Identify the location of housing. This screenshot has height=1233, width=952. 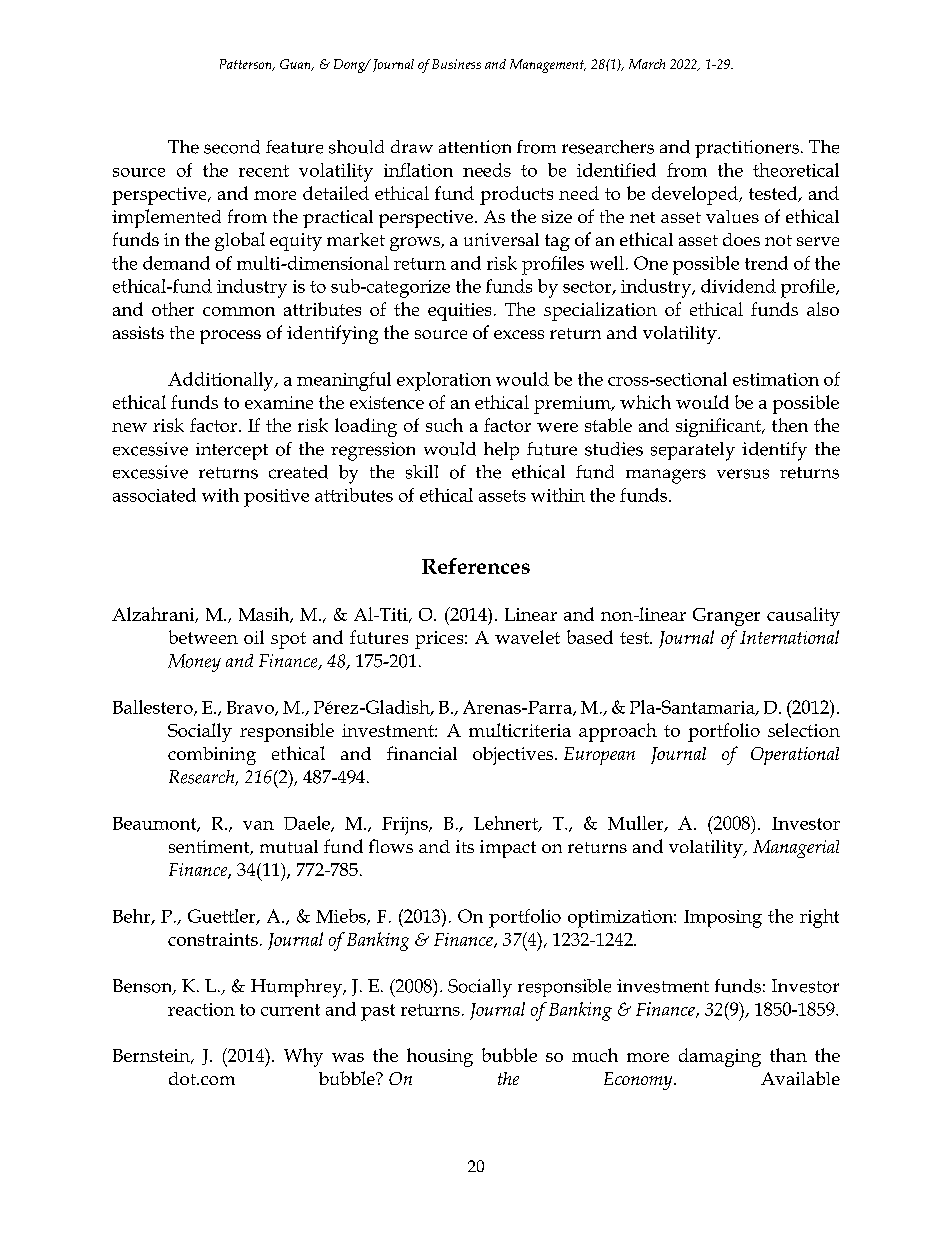
(440, 1057).
